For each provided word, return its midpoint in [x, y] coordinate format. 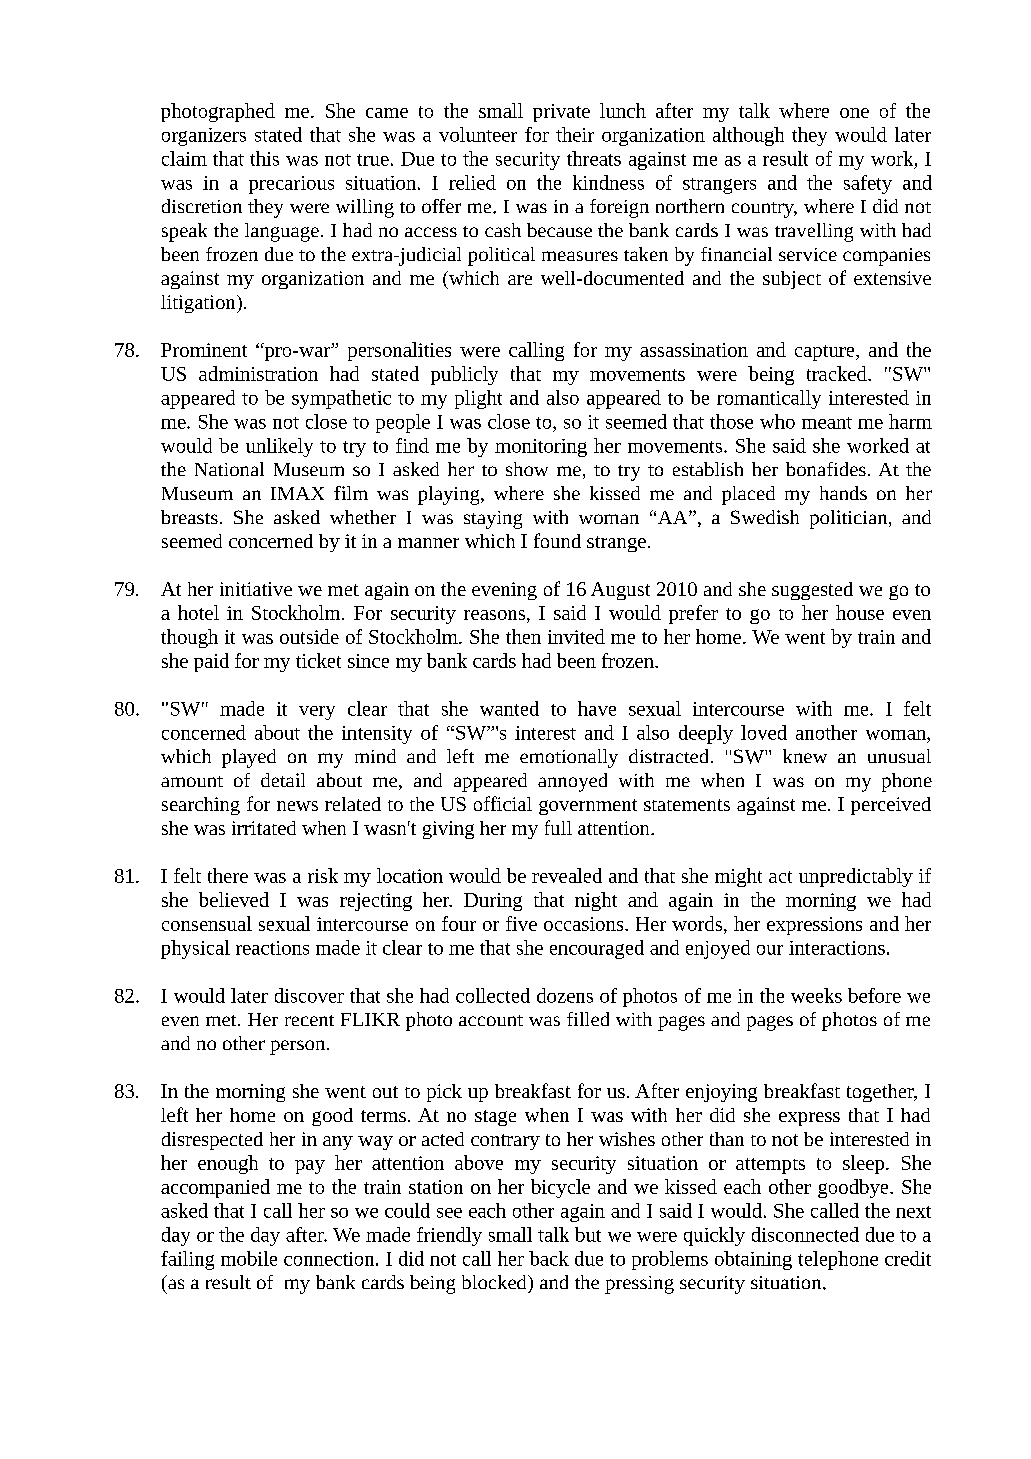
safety [868, 184]
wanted [509, 708]
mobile [249, 1258]
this [264, 158]
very [317, 713]
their [575, 134]
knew [805, 756]
